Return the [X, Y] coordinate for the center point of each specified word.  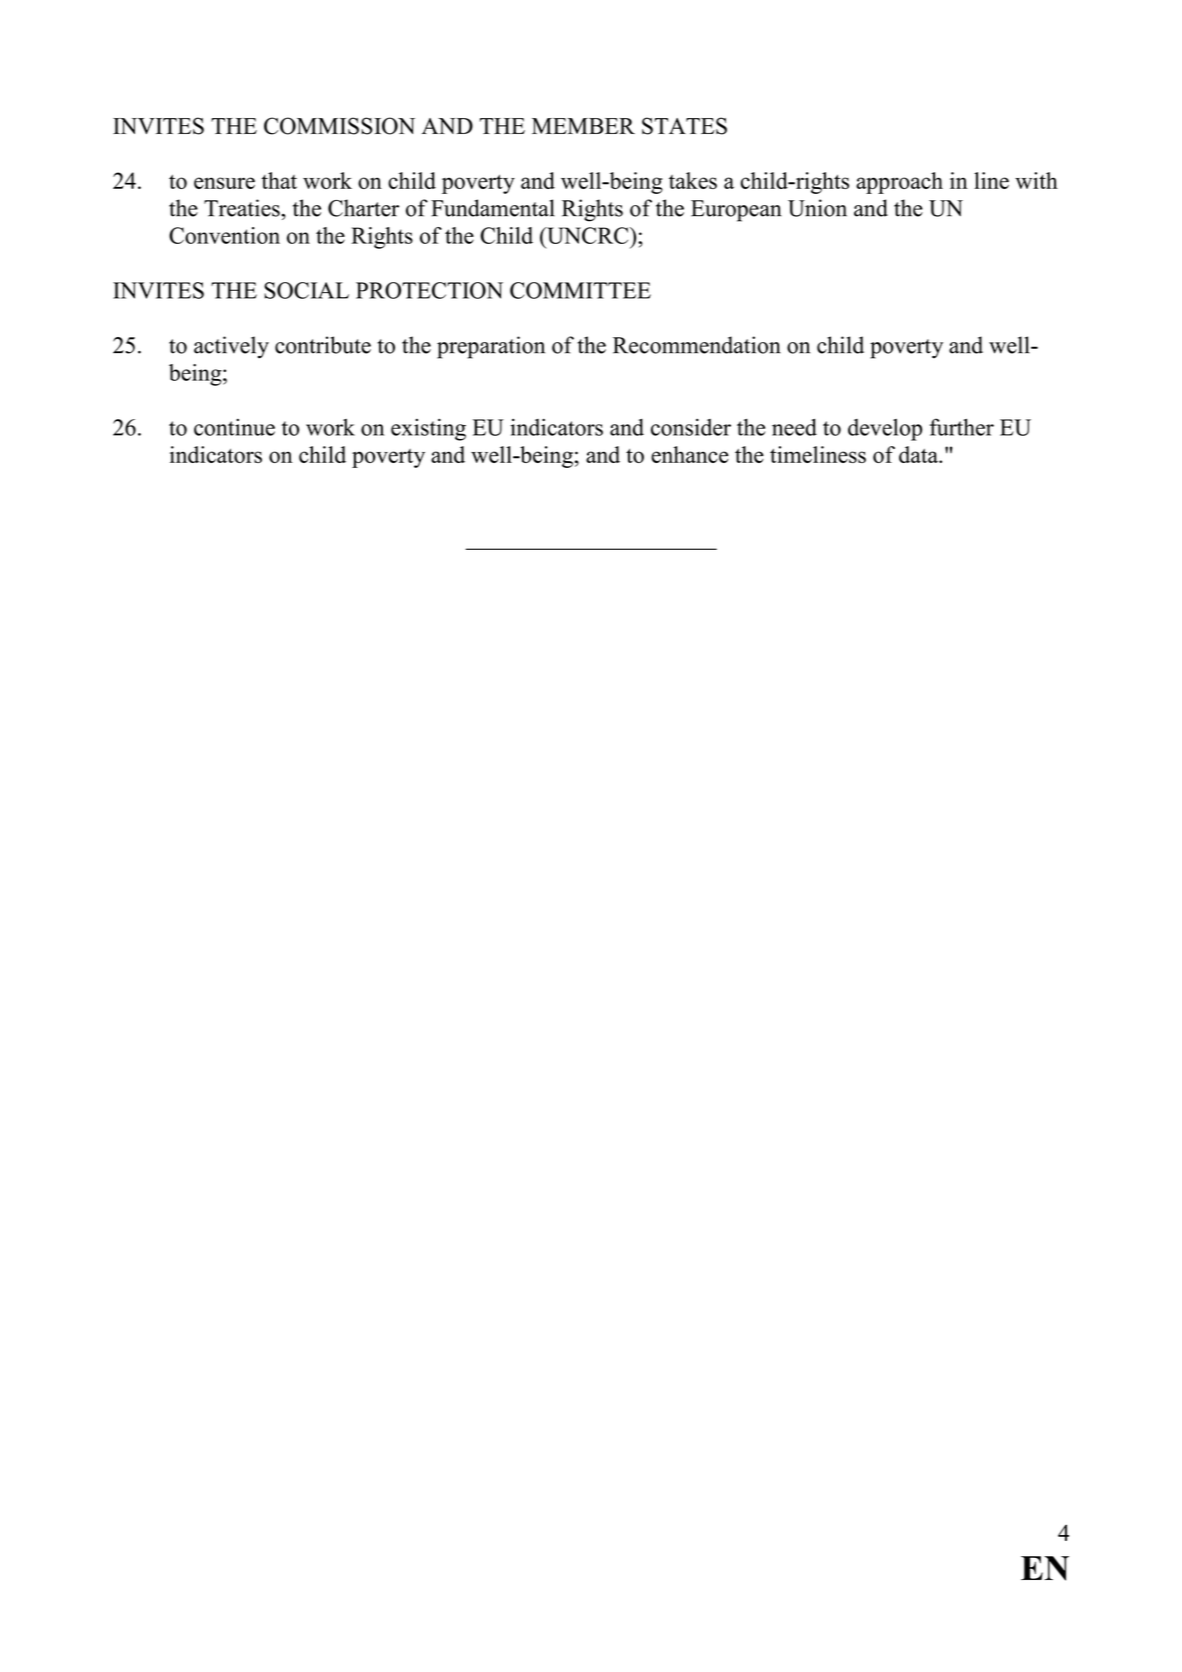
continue [234, 427]
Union [817, 208]
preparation [491, 347]
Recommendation [697, 345]
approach [899, 183]
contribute [323, 345]
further [962, 427]
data [919, 454]
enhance [690, 454]
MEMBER [583, 126]
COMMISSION [339, 126]
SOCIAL [306, 290]
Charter [363, 208]
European [736, 211]
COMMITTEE [580, 290]
